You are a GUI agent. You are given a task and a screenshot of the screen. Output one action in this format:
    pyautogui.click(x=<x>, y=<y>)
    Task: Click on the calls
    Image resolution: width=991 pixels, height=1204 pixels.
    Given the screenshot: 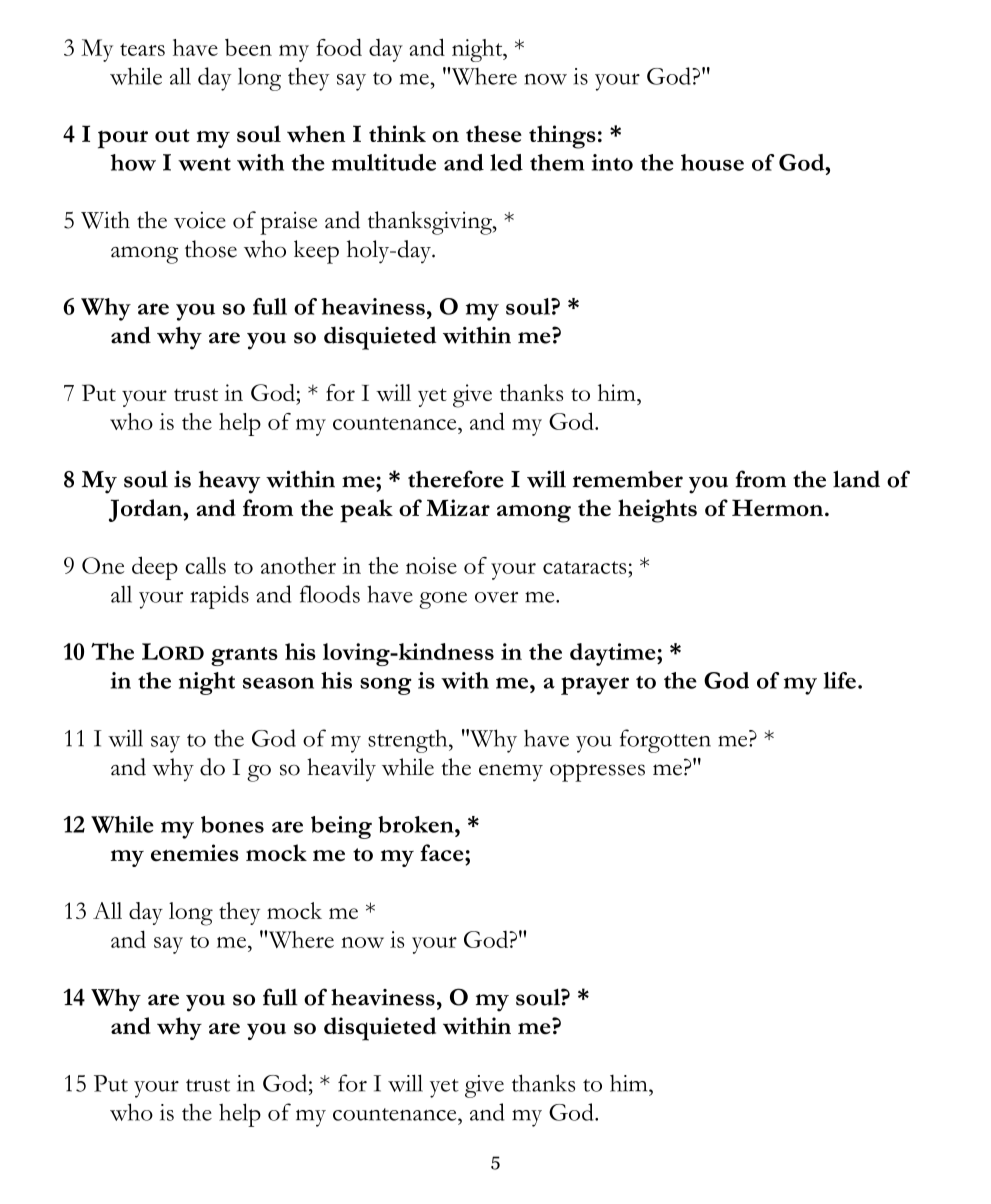 What is the action you would take?
    pyautogui.click(x=205, y=565)
